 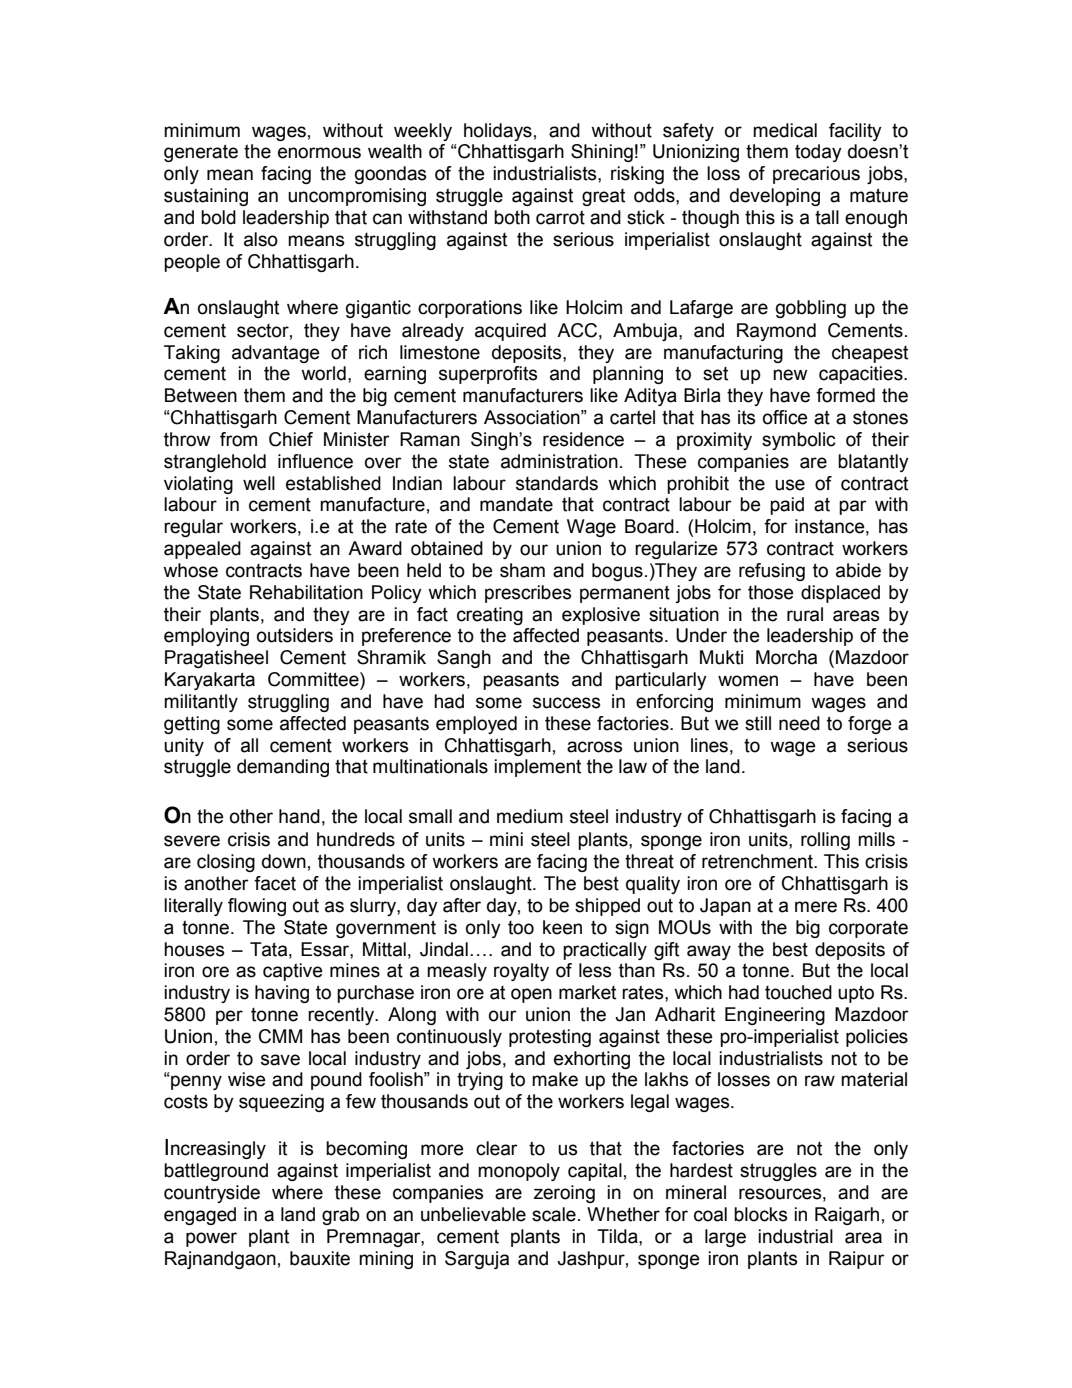 I want to click on blocks, so click(x=760, y=1214).
